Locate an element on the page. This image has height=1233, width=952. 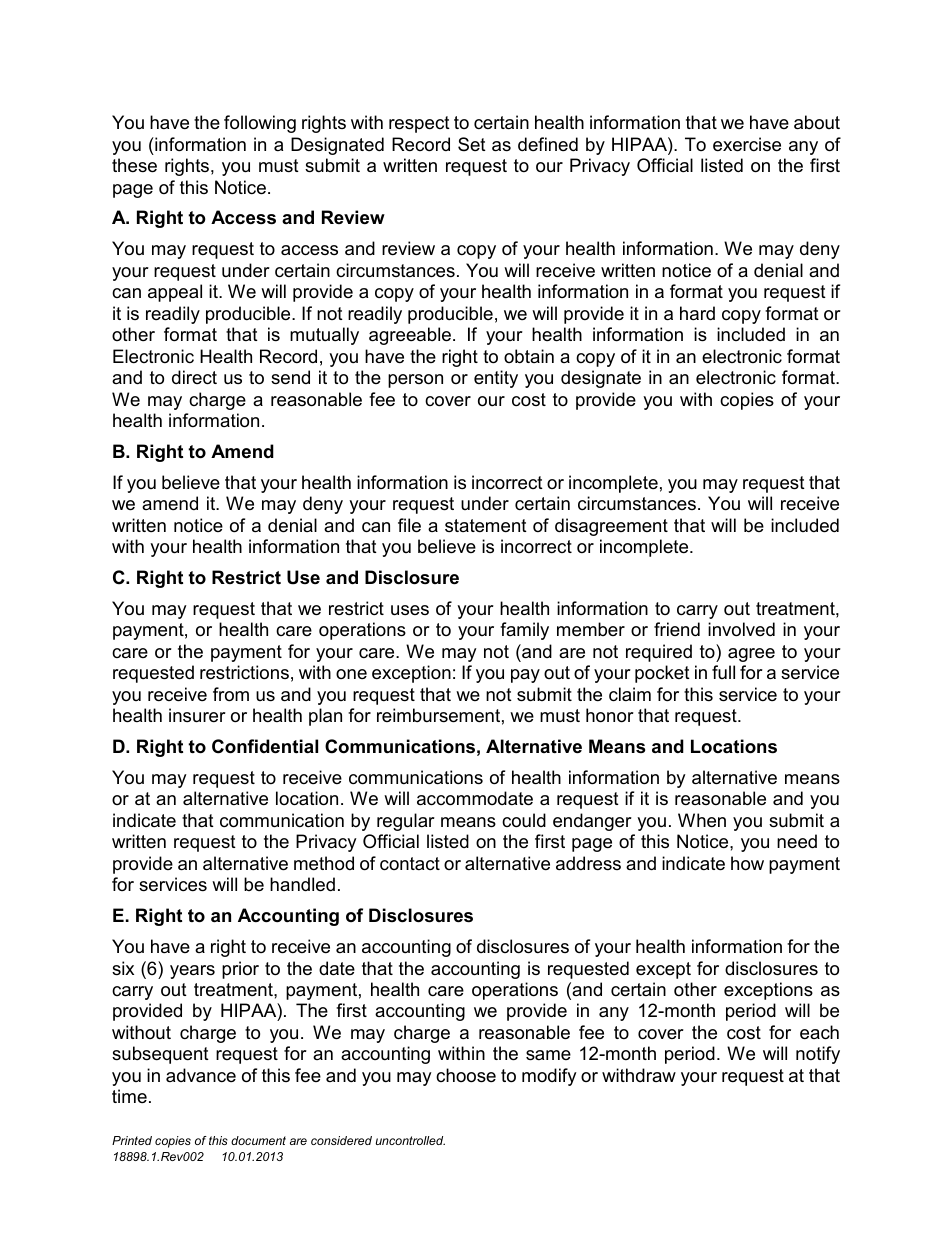
advance is located at coordinates (201, 1075).
